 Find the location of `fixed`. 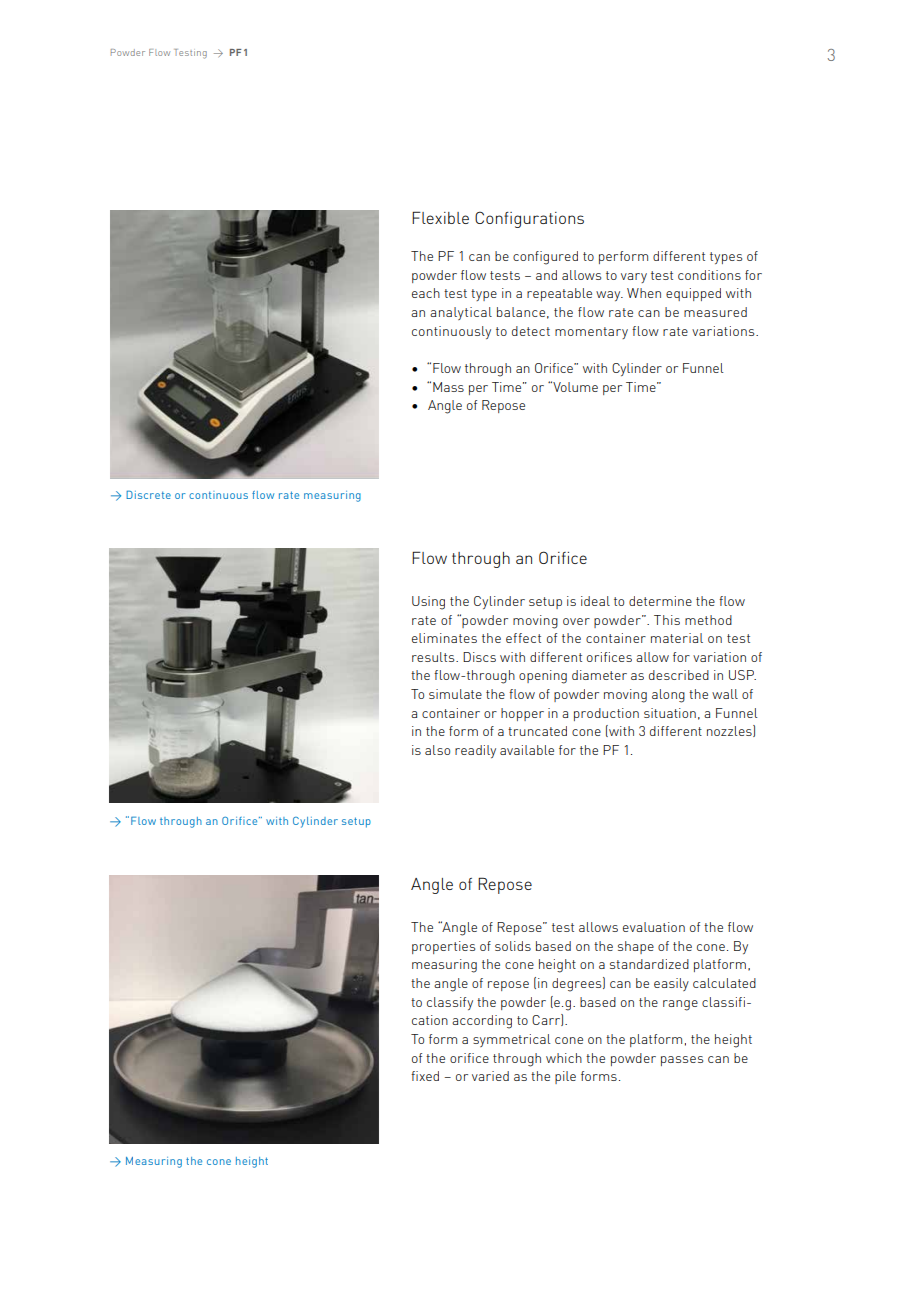

fixed is located at coordinates (425, 1076).
